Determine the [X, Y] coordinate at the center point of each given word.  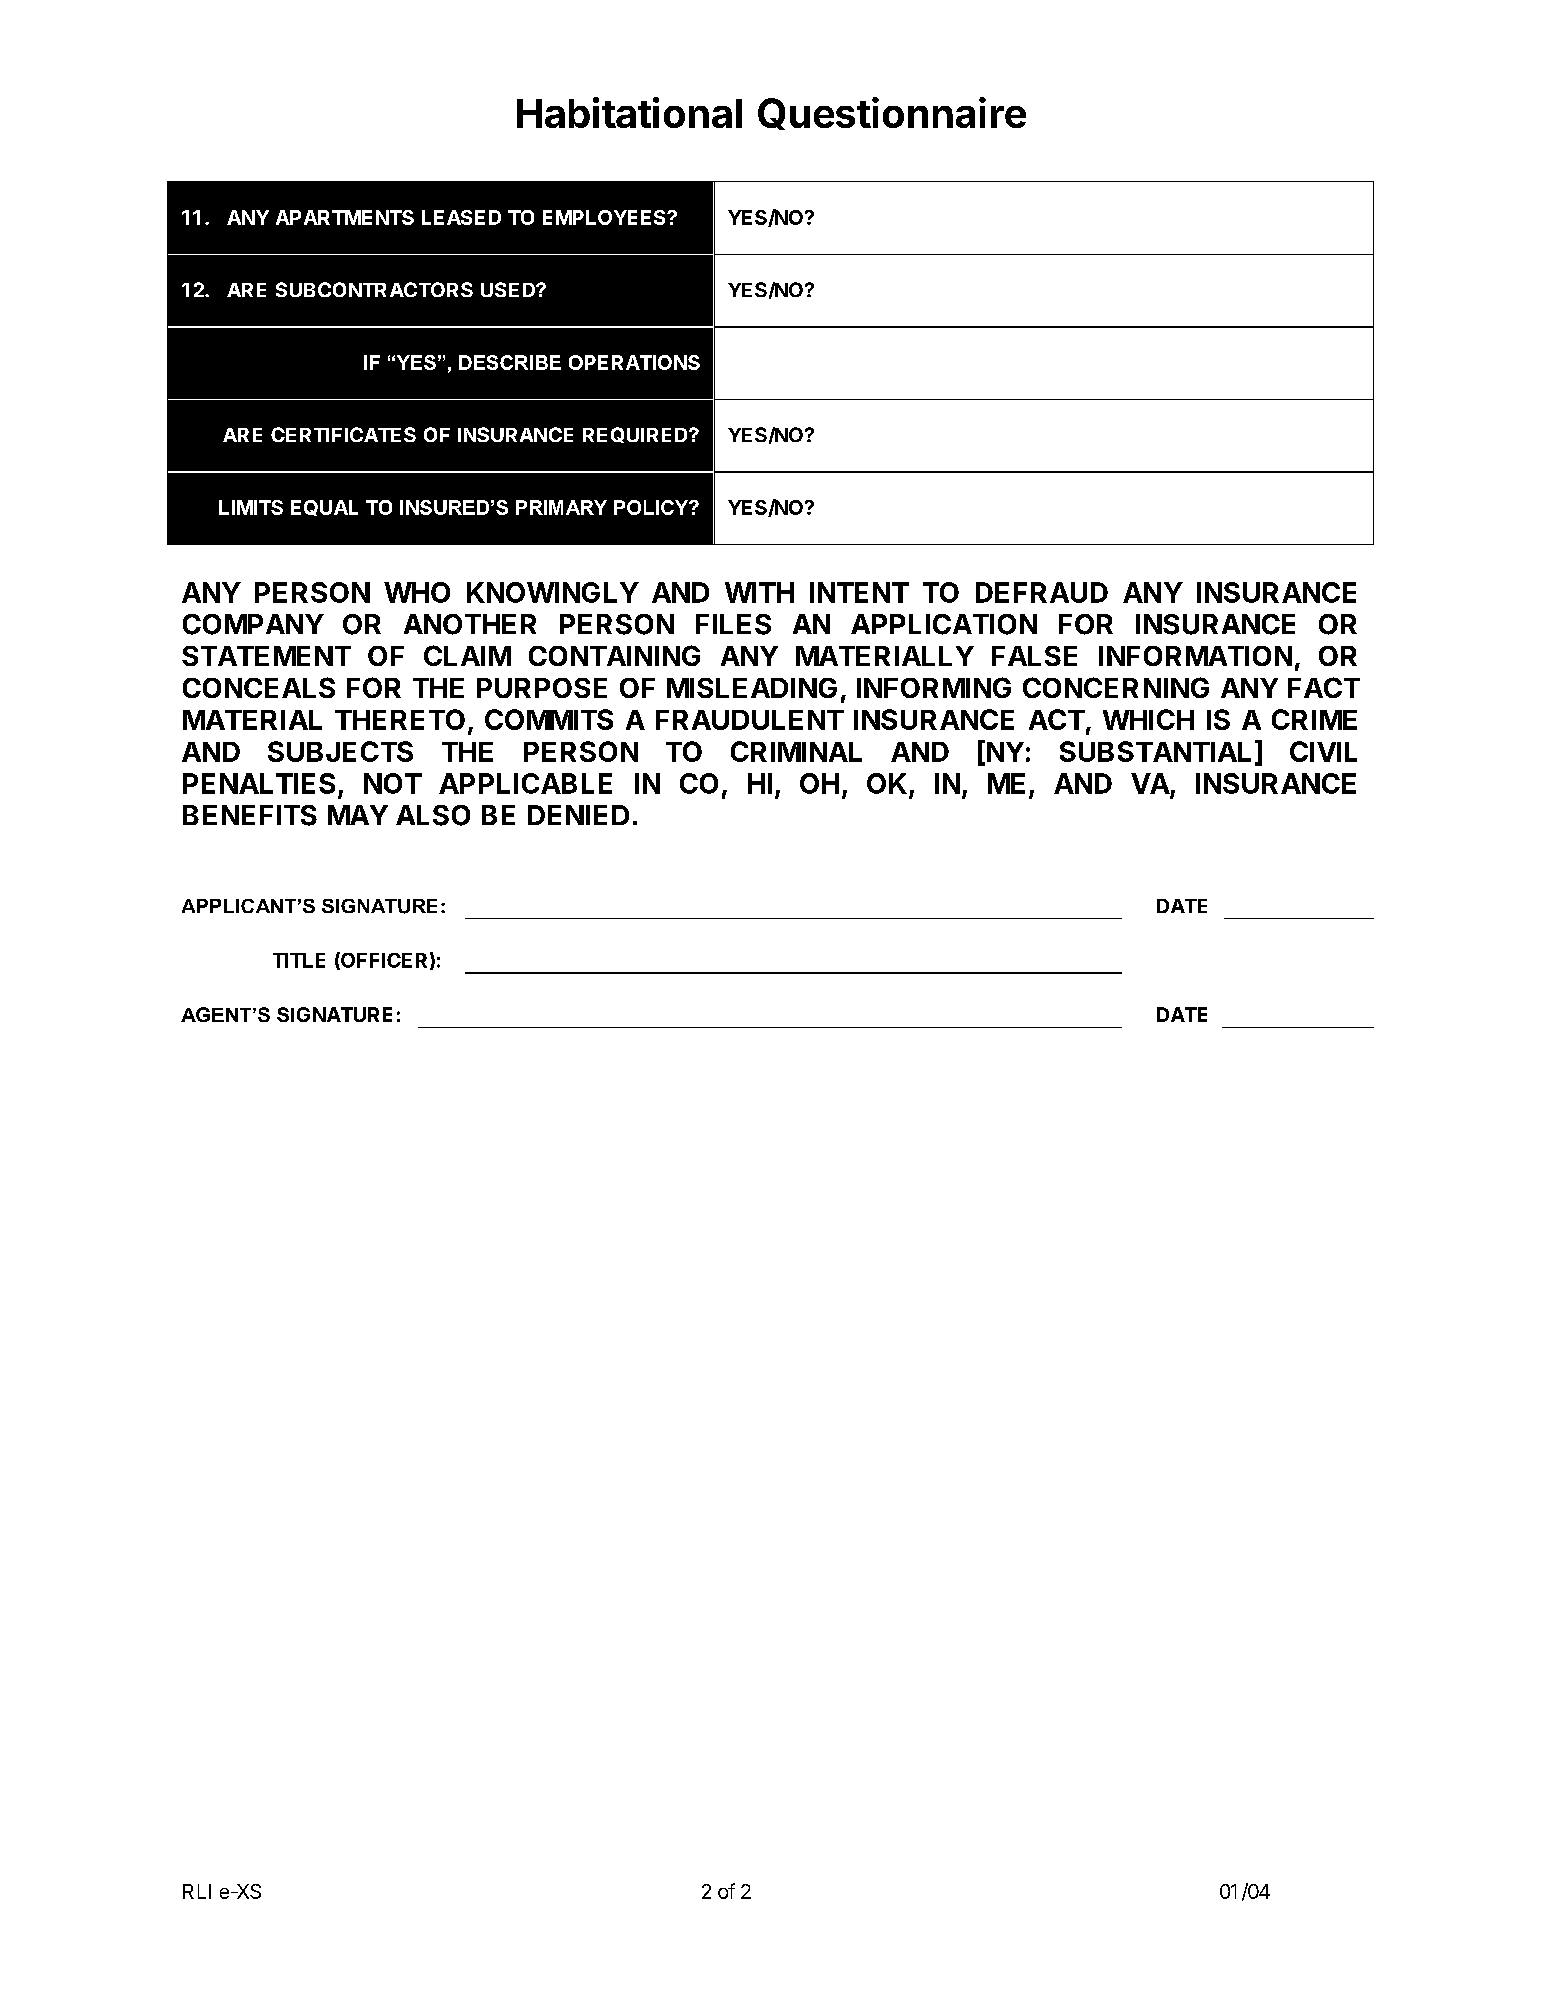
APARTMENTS [345, 217]
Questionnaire [892, 113]
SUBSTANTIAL [1155, 751]
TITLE [299, 960]
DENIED [578, 815]
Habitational [629, 112]
